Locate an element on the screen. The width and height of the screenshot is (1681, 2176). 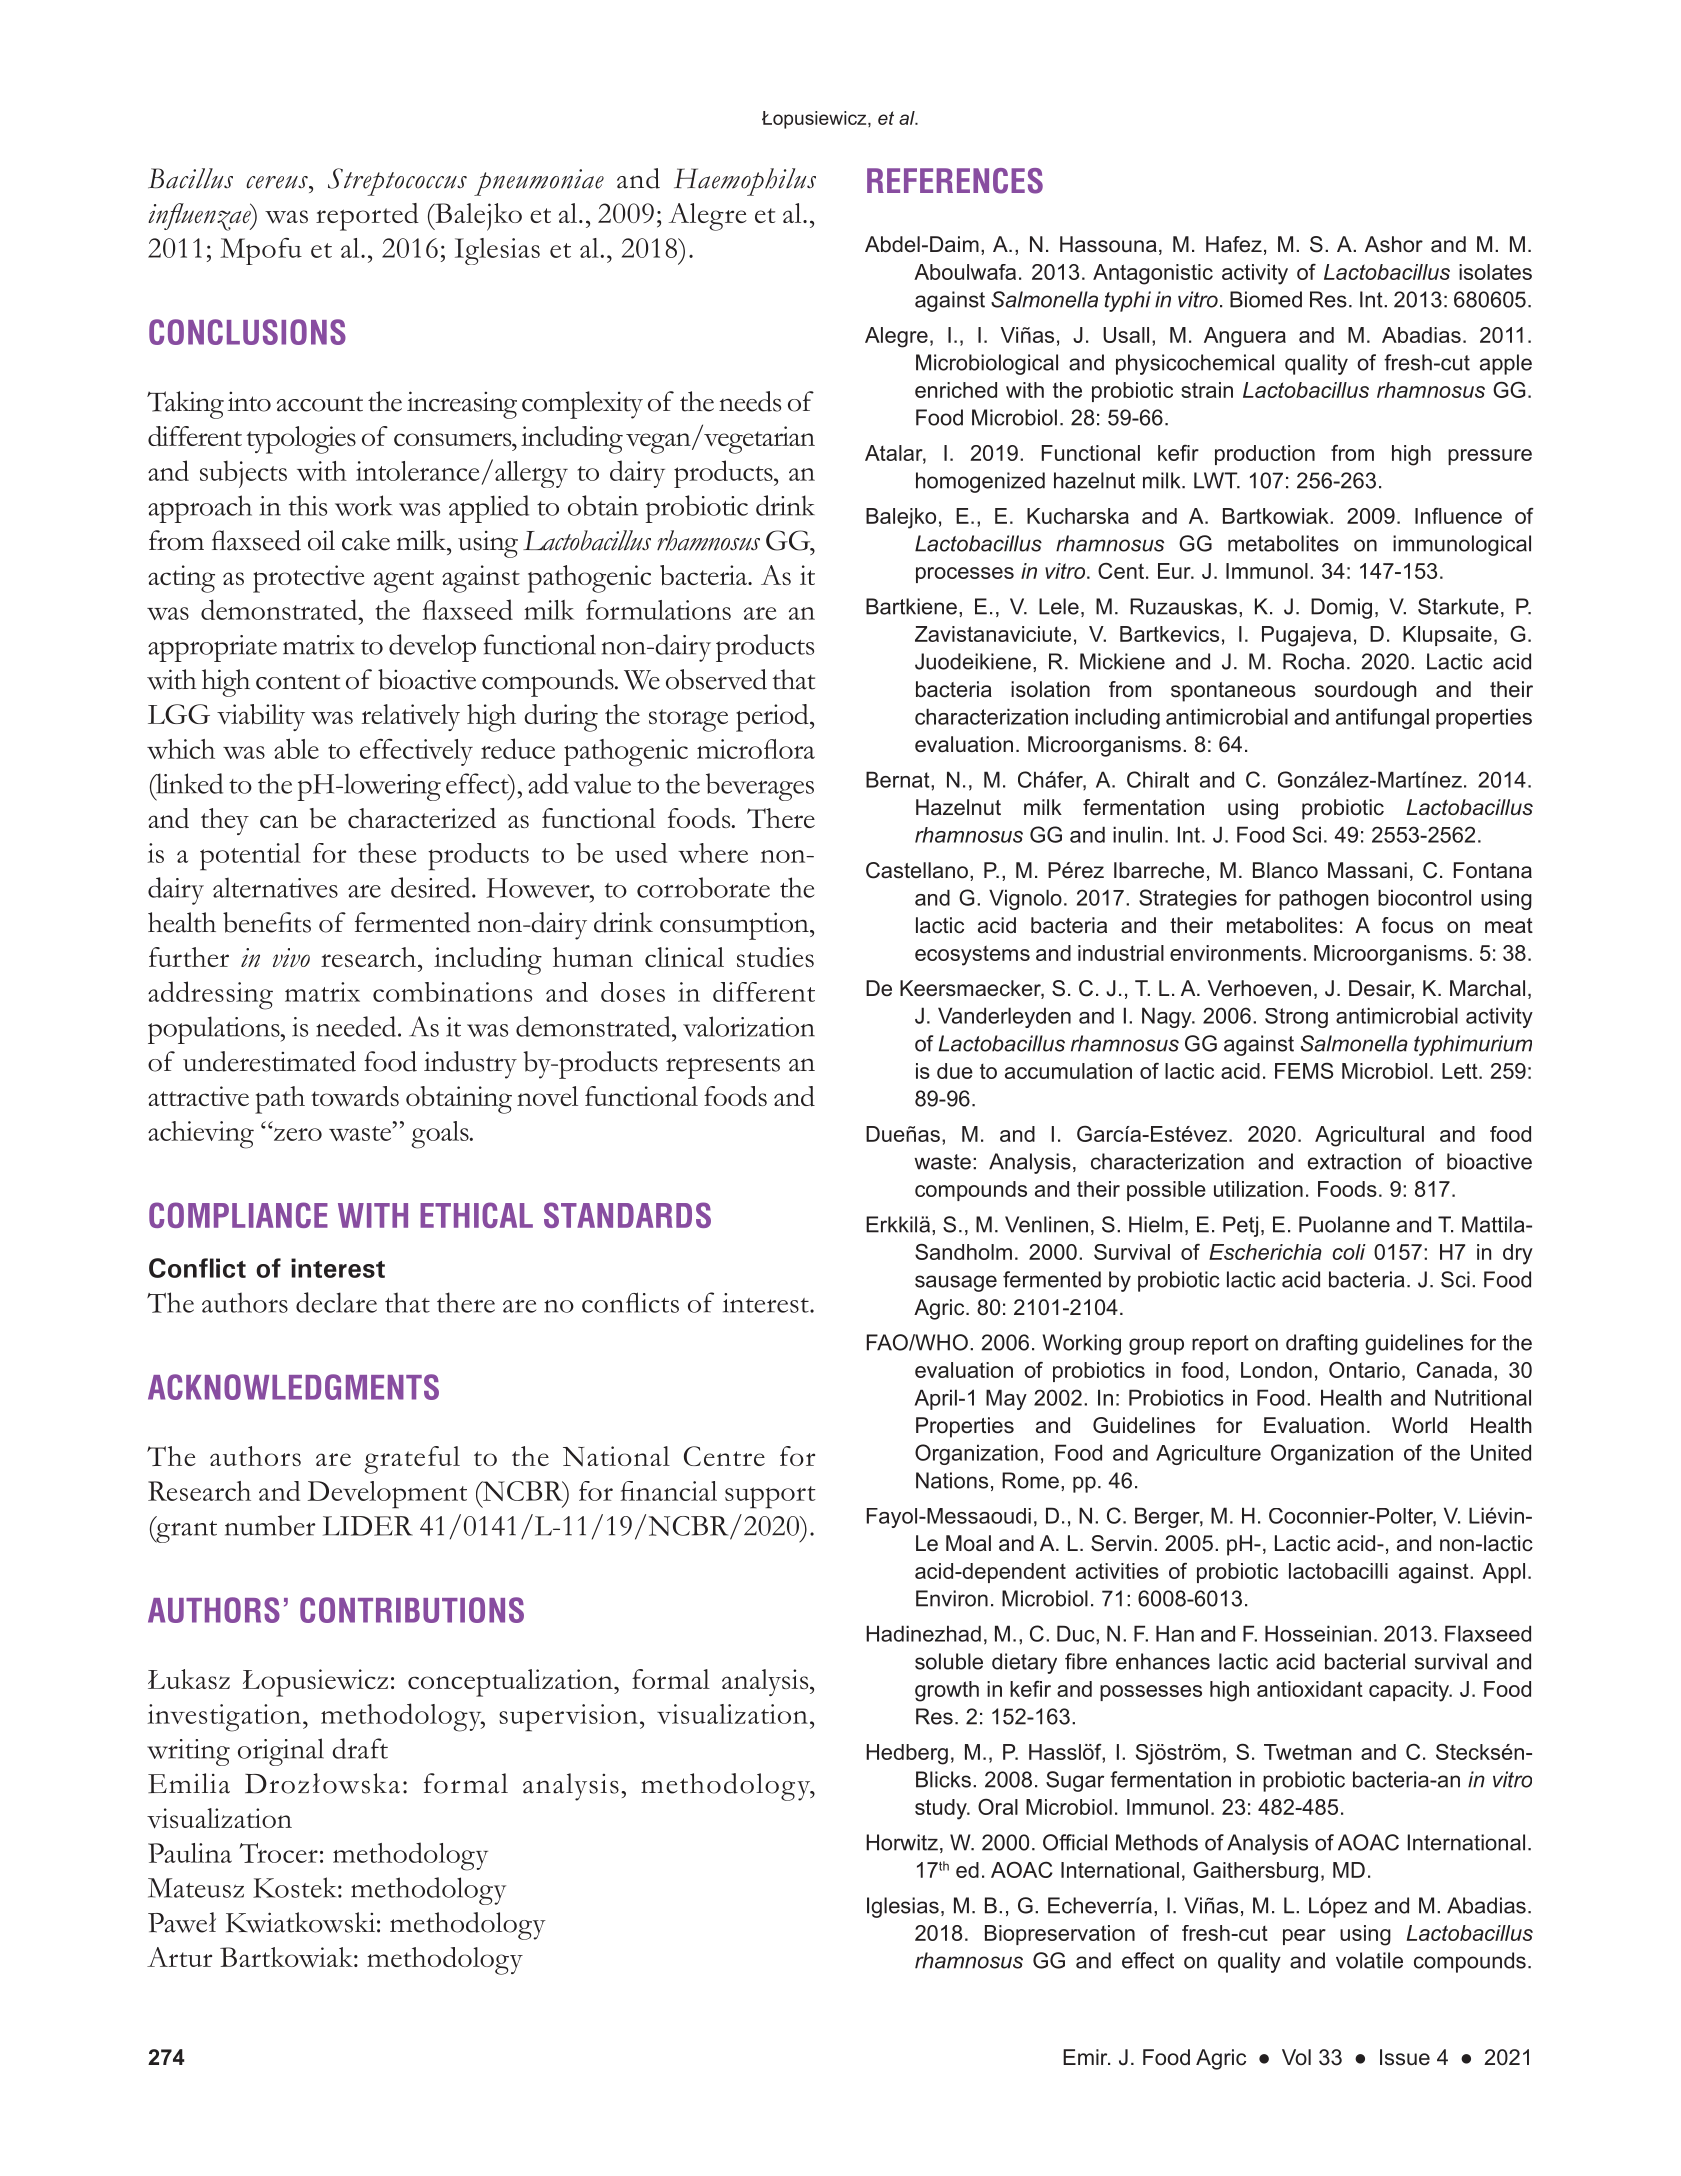
Biomed is located at coordinates (1266, 299).
